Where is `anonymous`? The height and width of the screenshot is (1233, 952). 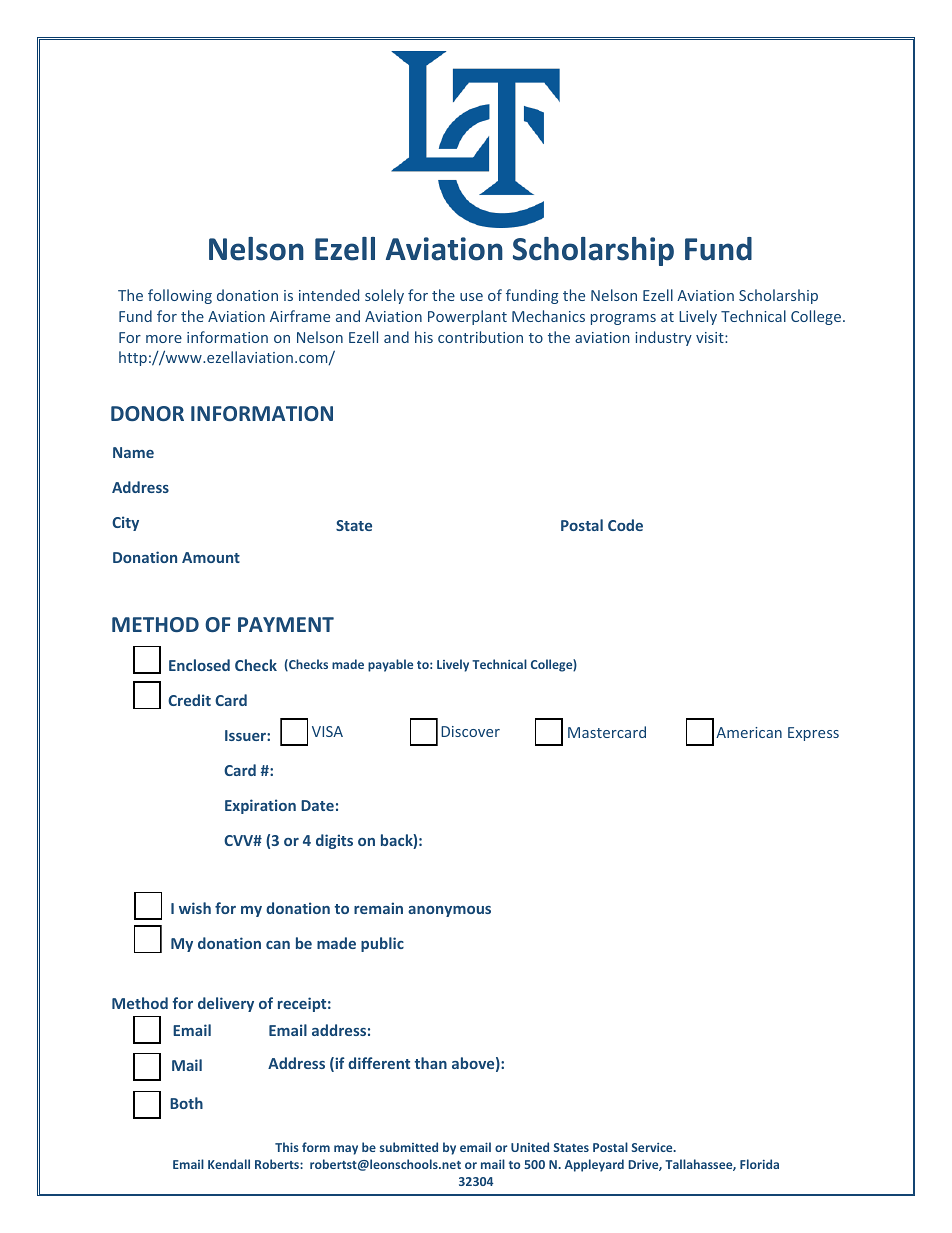 anonymous is located at coordinates (449, 911).
